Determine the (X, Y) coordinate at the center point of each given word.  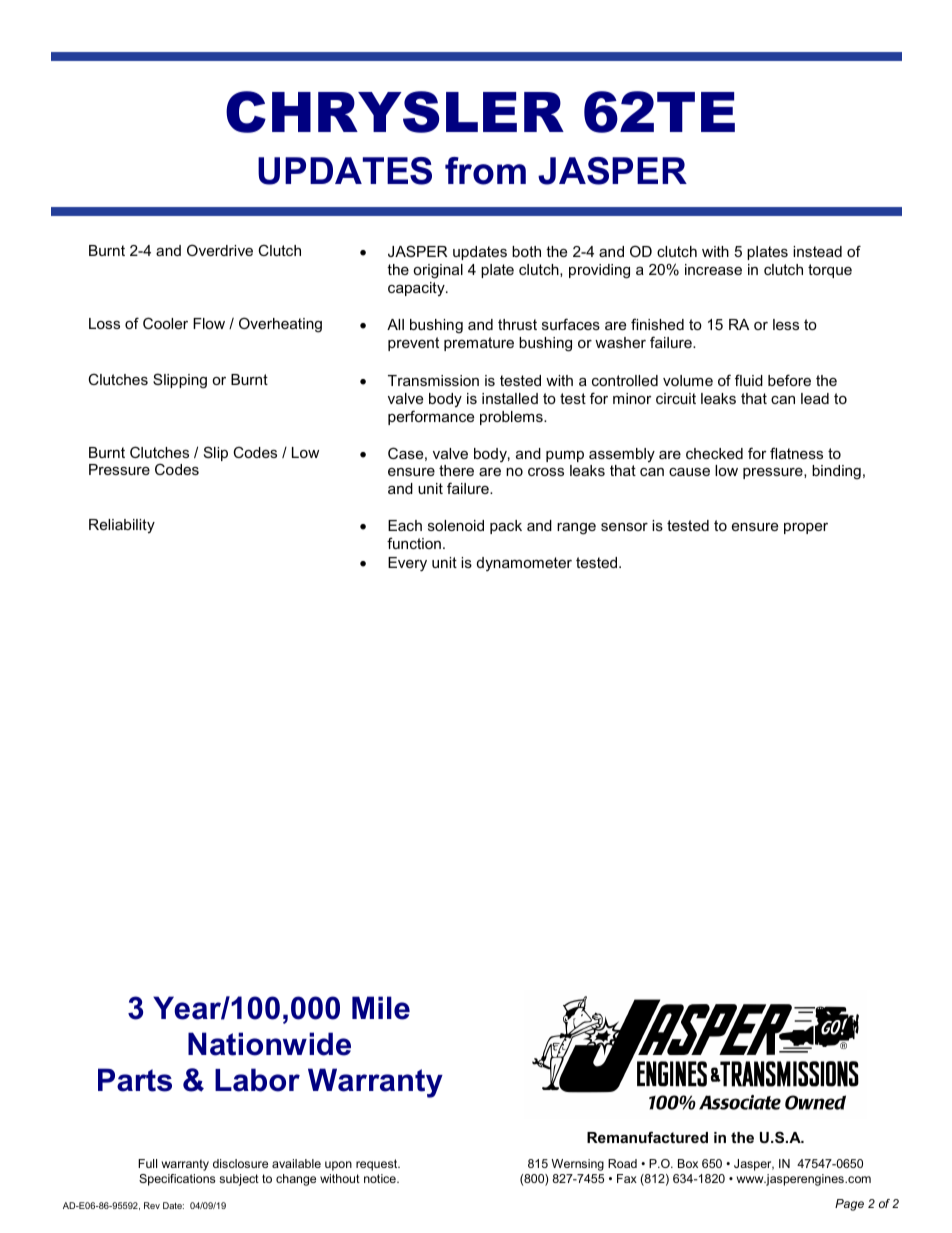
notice (381, 1178)
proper (806, 528)
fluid (749, 380)
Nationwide (269, 1044)
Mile (381, 1008)
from (485, 171)
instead (817, 251)
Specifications (177, 1180)
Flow (209, 323)
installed (510, 398)
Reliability (122, 526)
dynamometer (524, 564)
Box (688, 1163)
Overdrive (220, 250)
